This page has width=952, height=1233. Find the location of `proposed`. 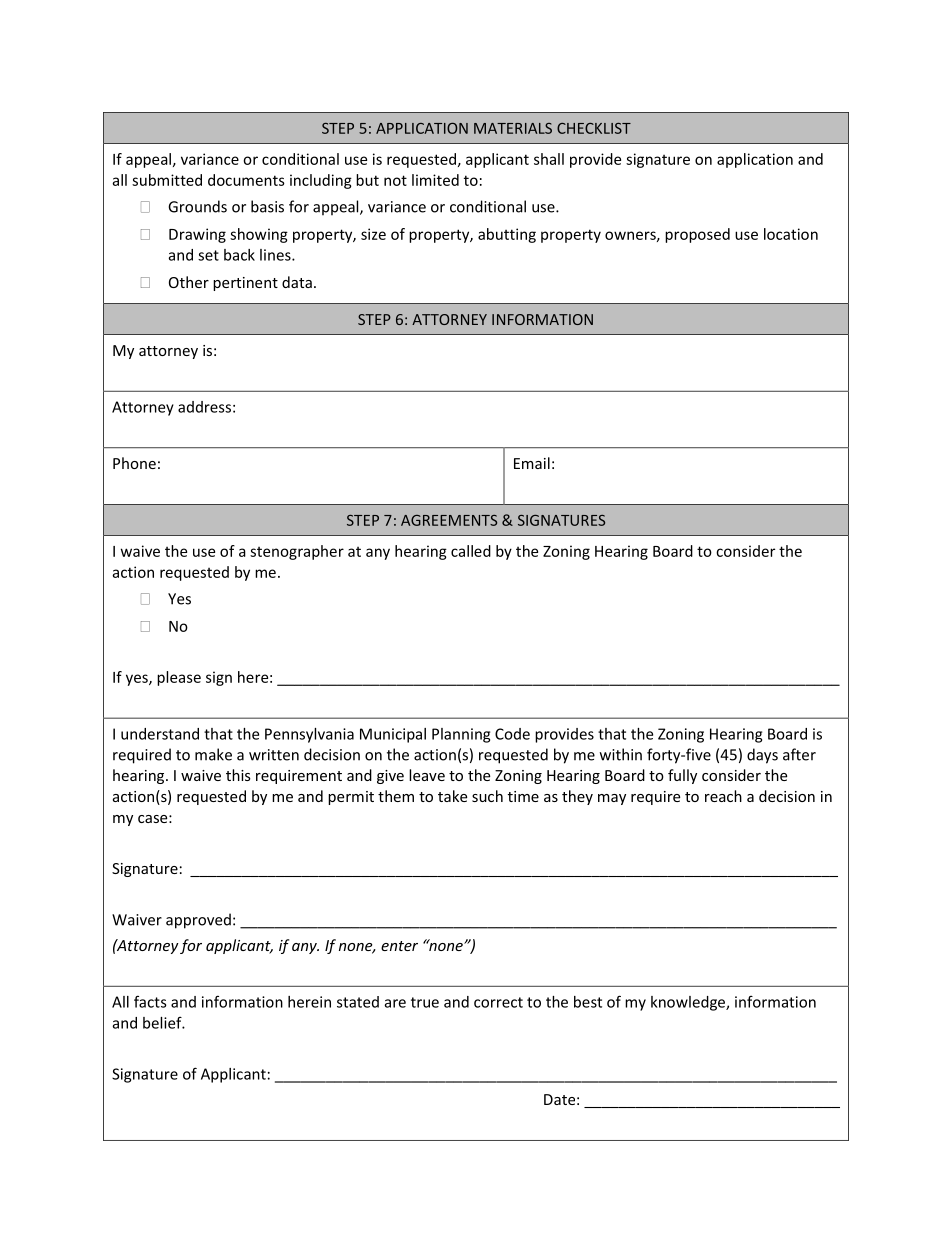

proposed is located at coordinates (697, 235).
